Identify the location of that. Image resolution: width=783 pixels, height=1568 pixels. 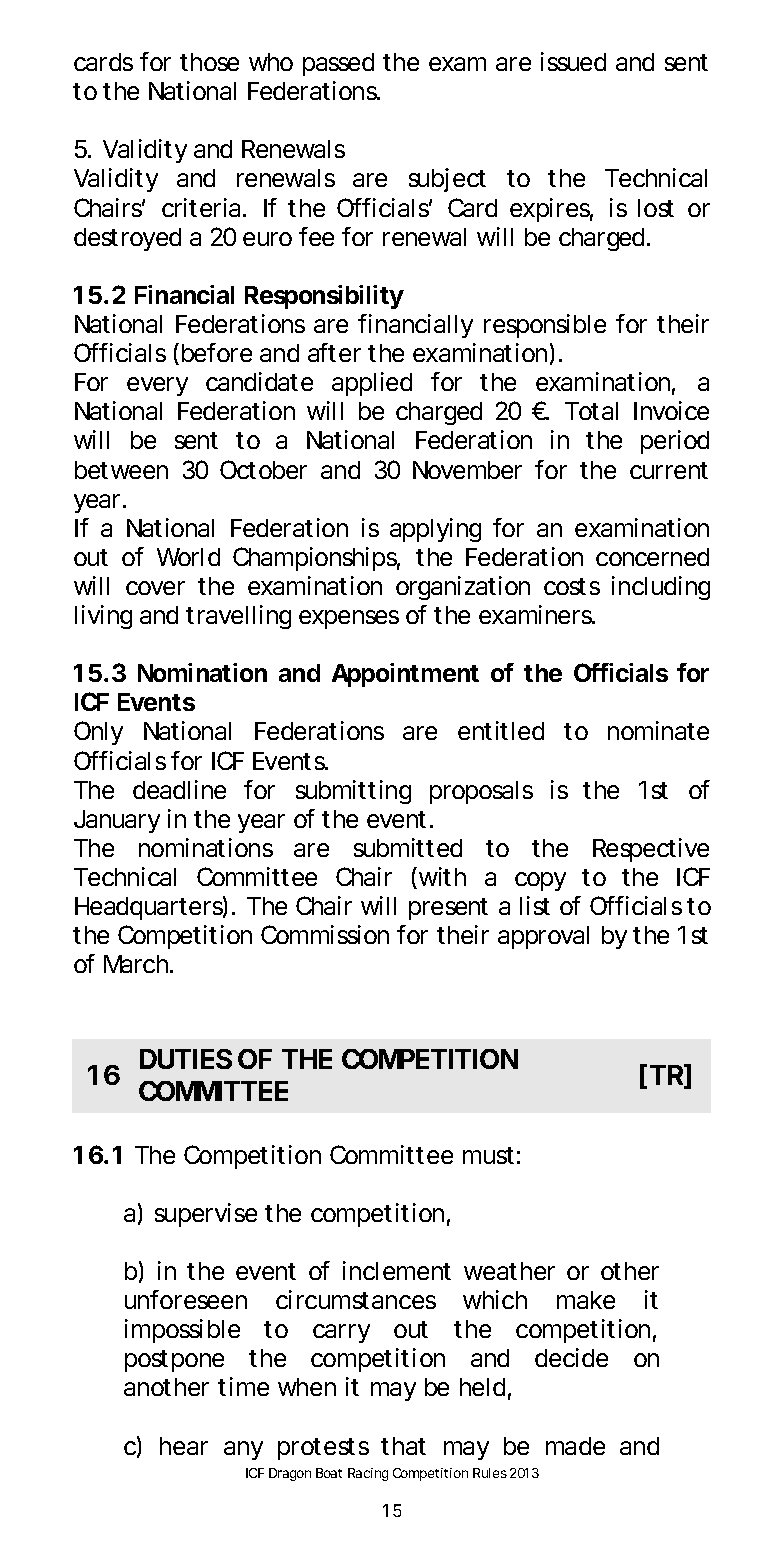
(403, 1446).
